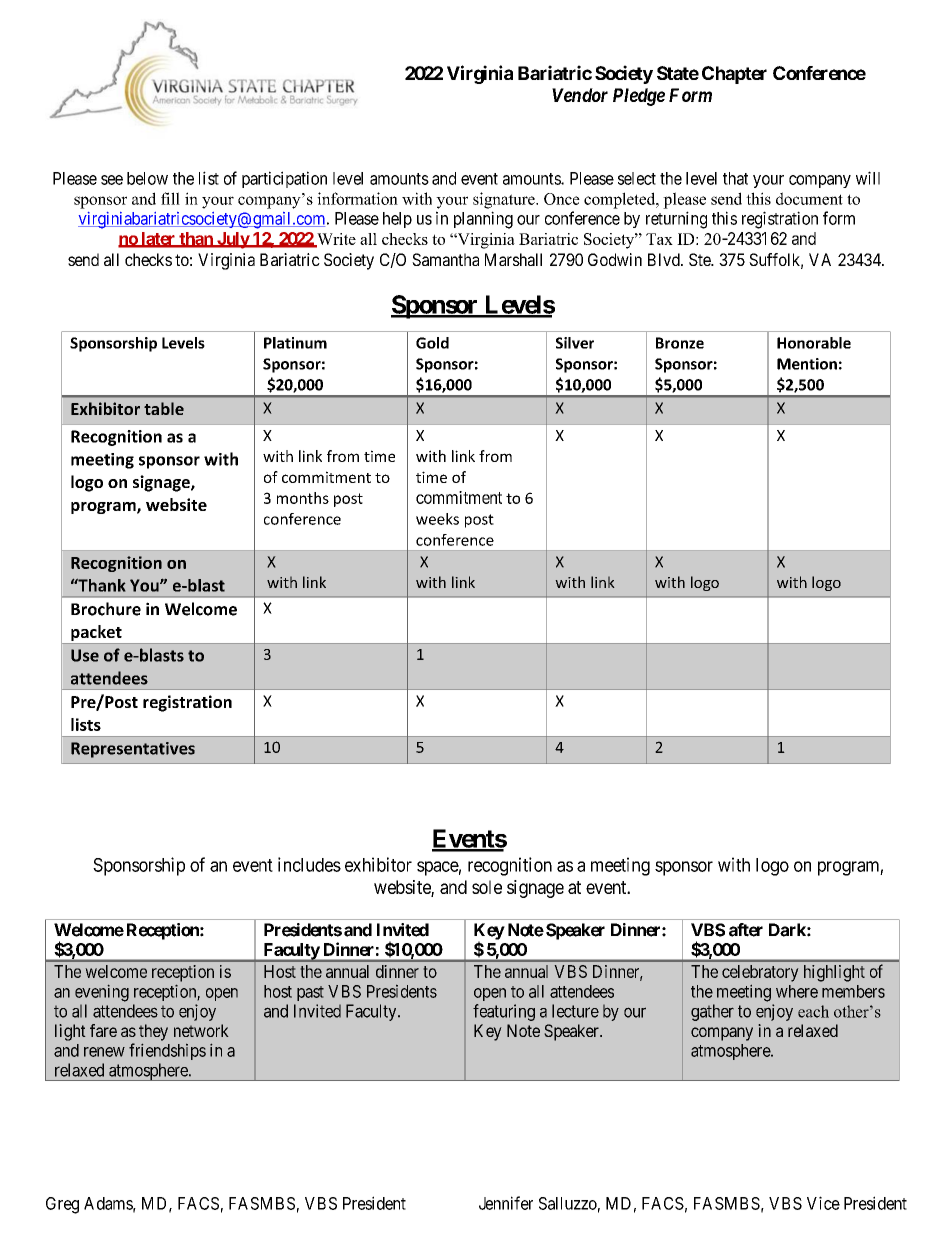 The width and height of the page is (952, 1233). Describe the element at coordinates (580, 95) in the page. I see `Vendor` at that location.
